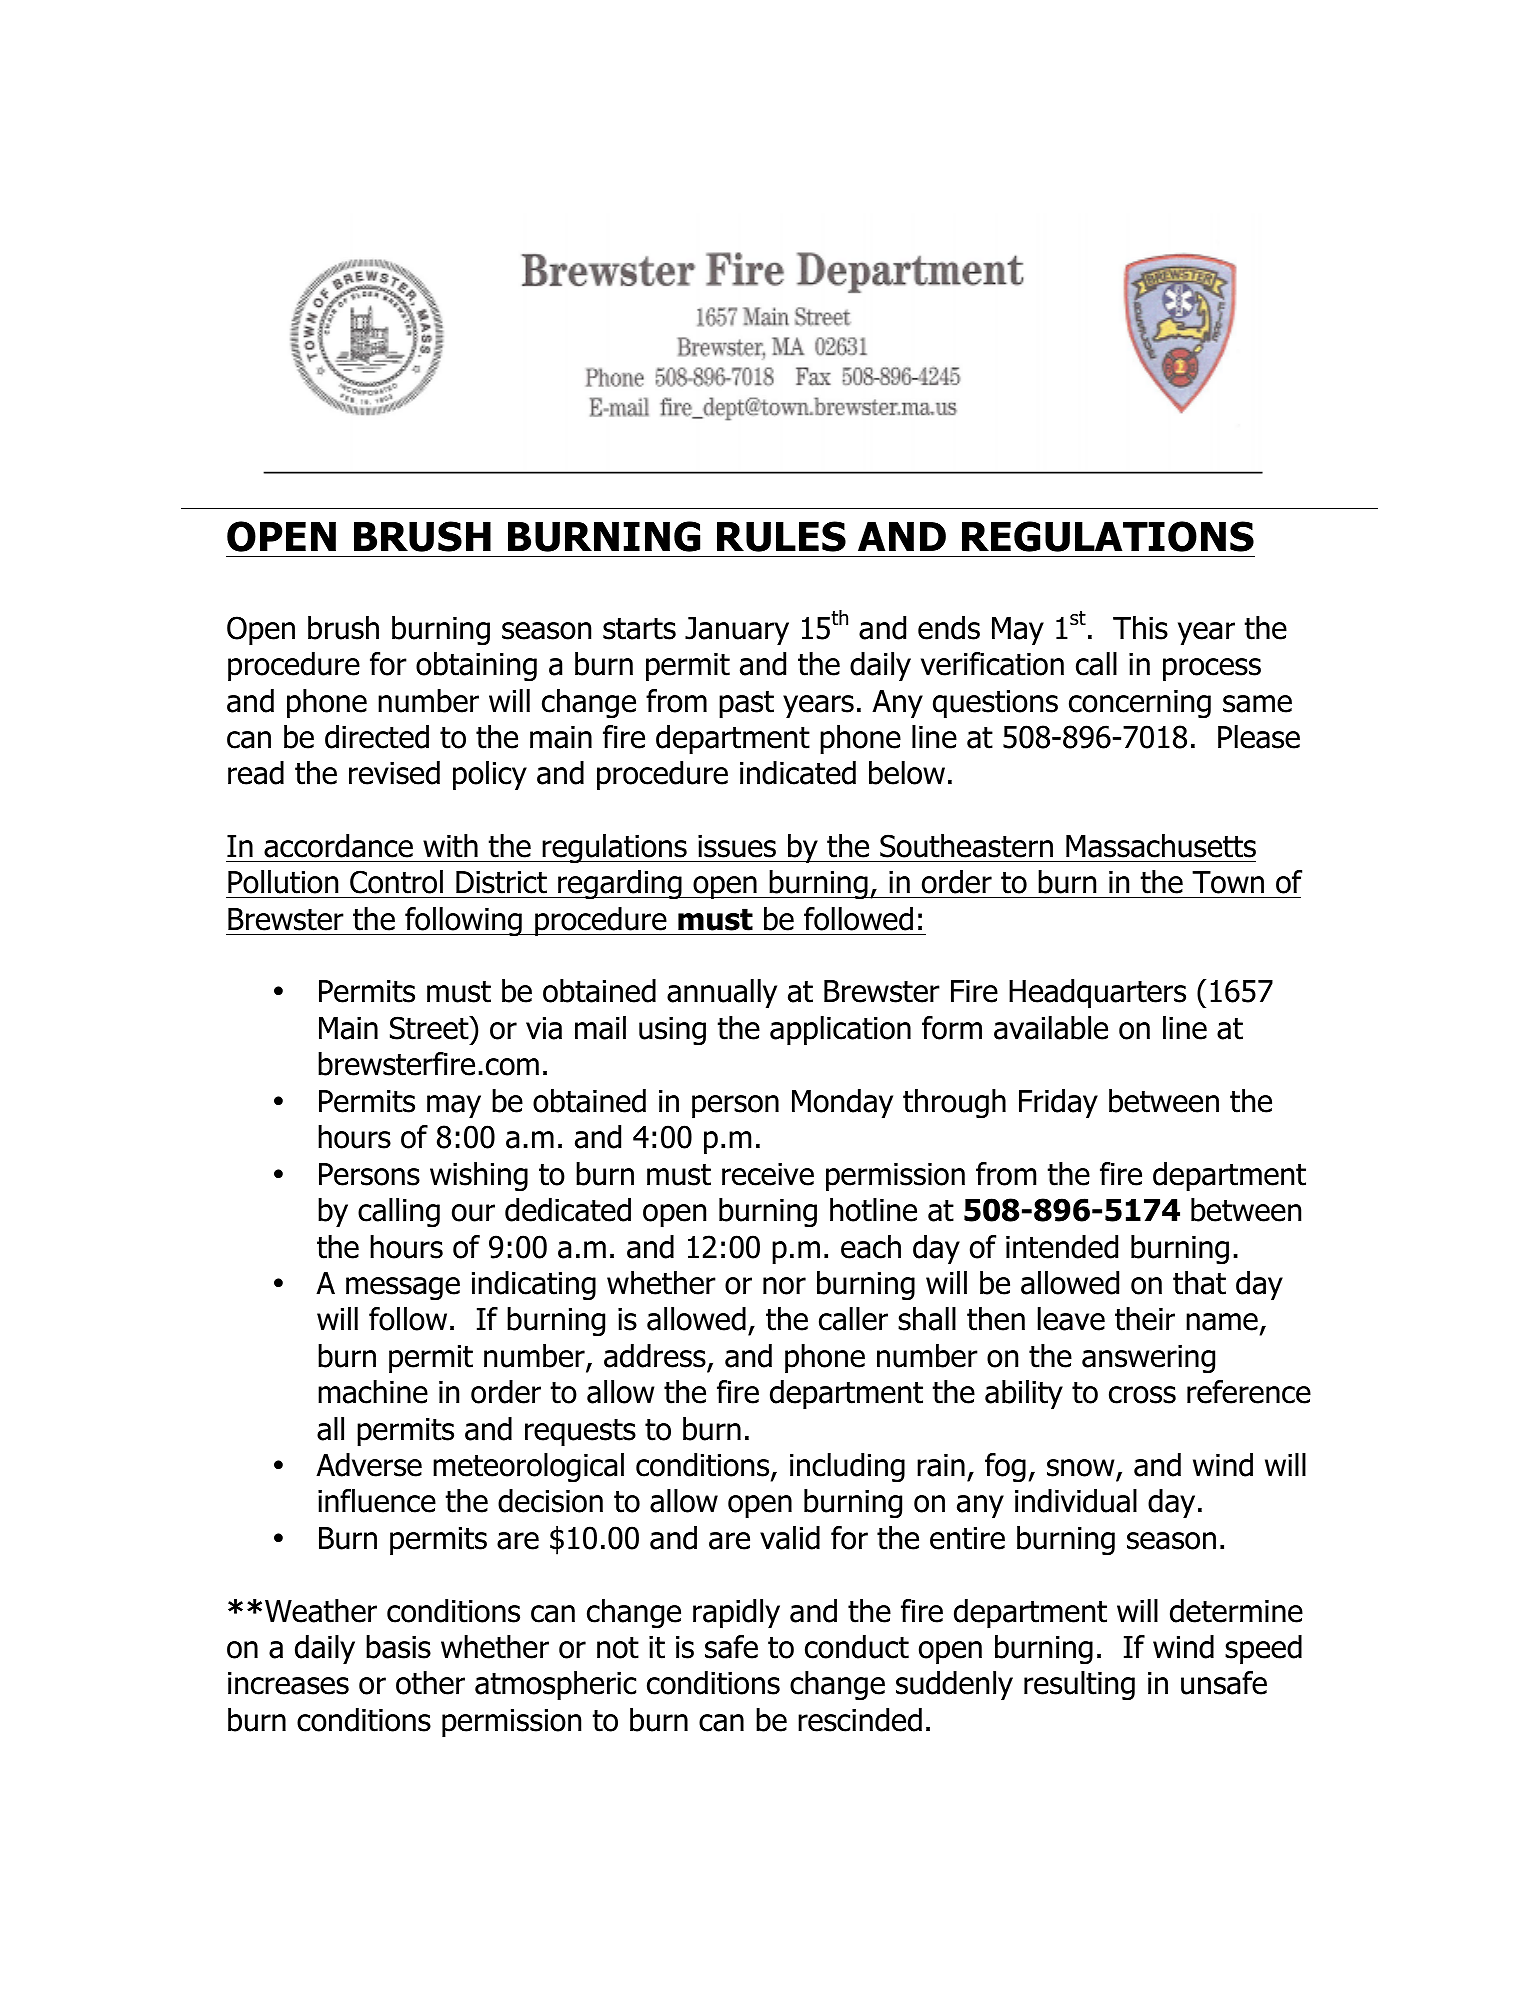  Describe the element at coordinates (403, 1289) in the screenshot. I see `message` at that location.
